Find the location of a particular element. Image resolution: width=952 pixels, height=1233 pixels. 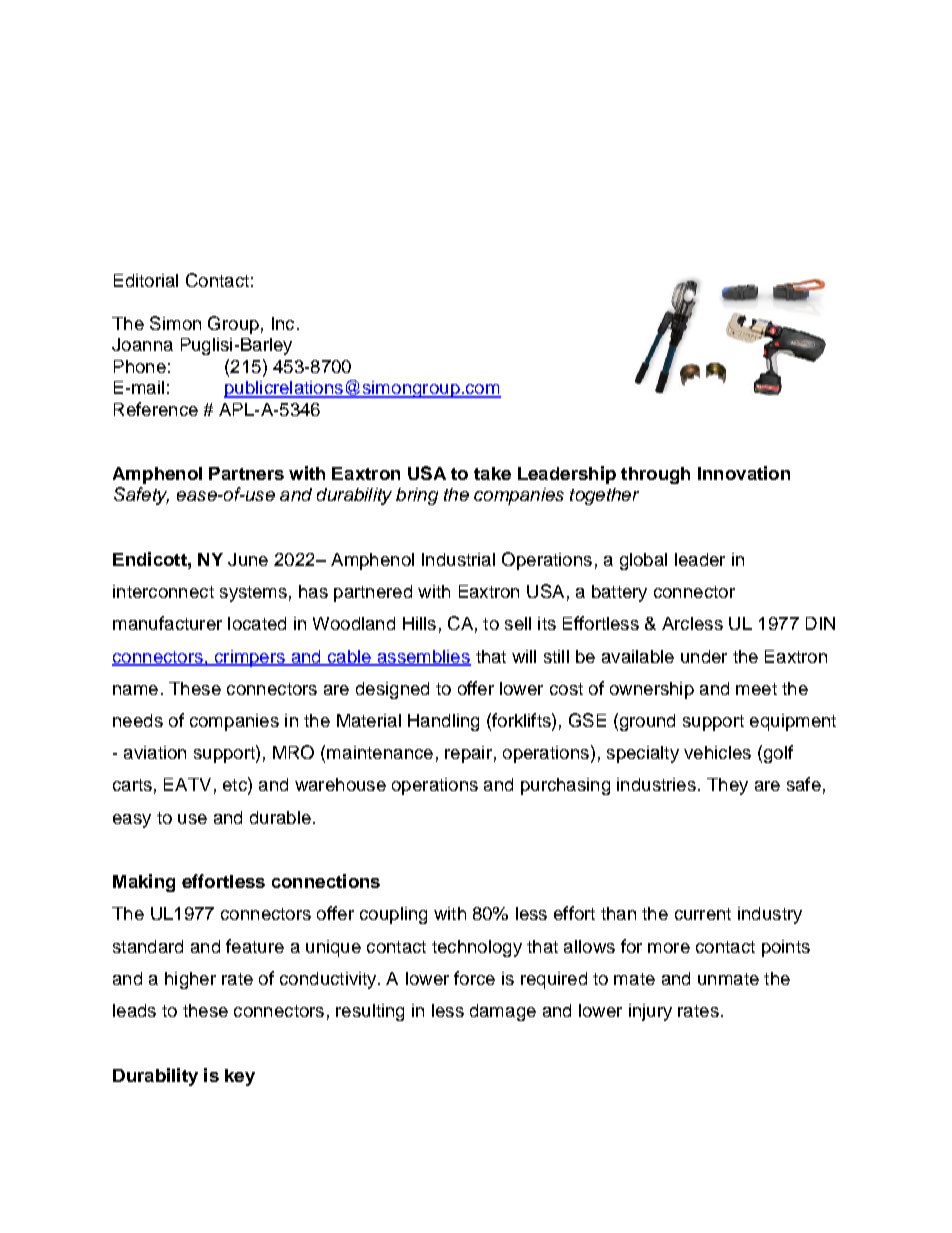

repair is located at coordinates (468, 754).
